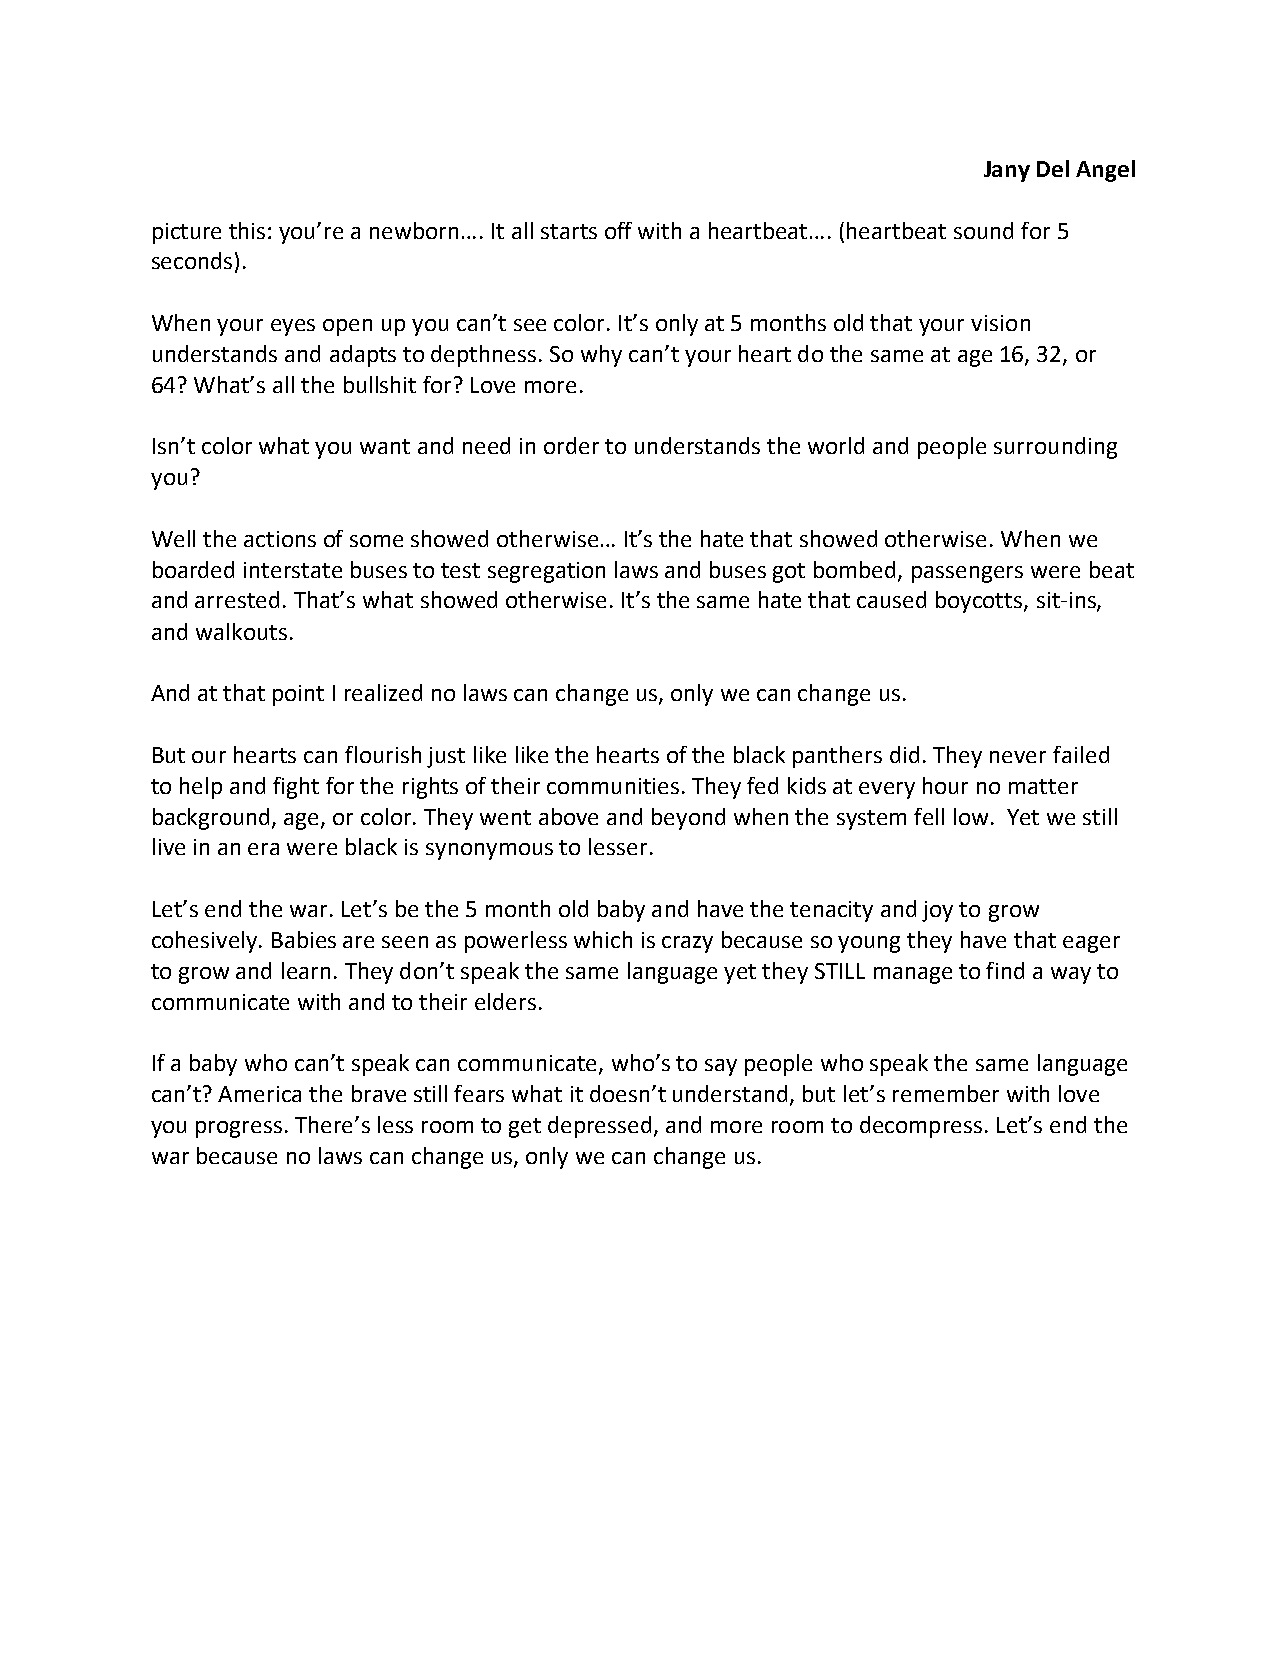 This screenshot has height=1667, width=1288. What do you see at coordinates (937, 911) in the screenshot?
I see `joy` at bounding box center [937, 911].
